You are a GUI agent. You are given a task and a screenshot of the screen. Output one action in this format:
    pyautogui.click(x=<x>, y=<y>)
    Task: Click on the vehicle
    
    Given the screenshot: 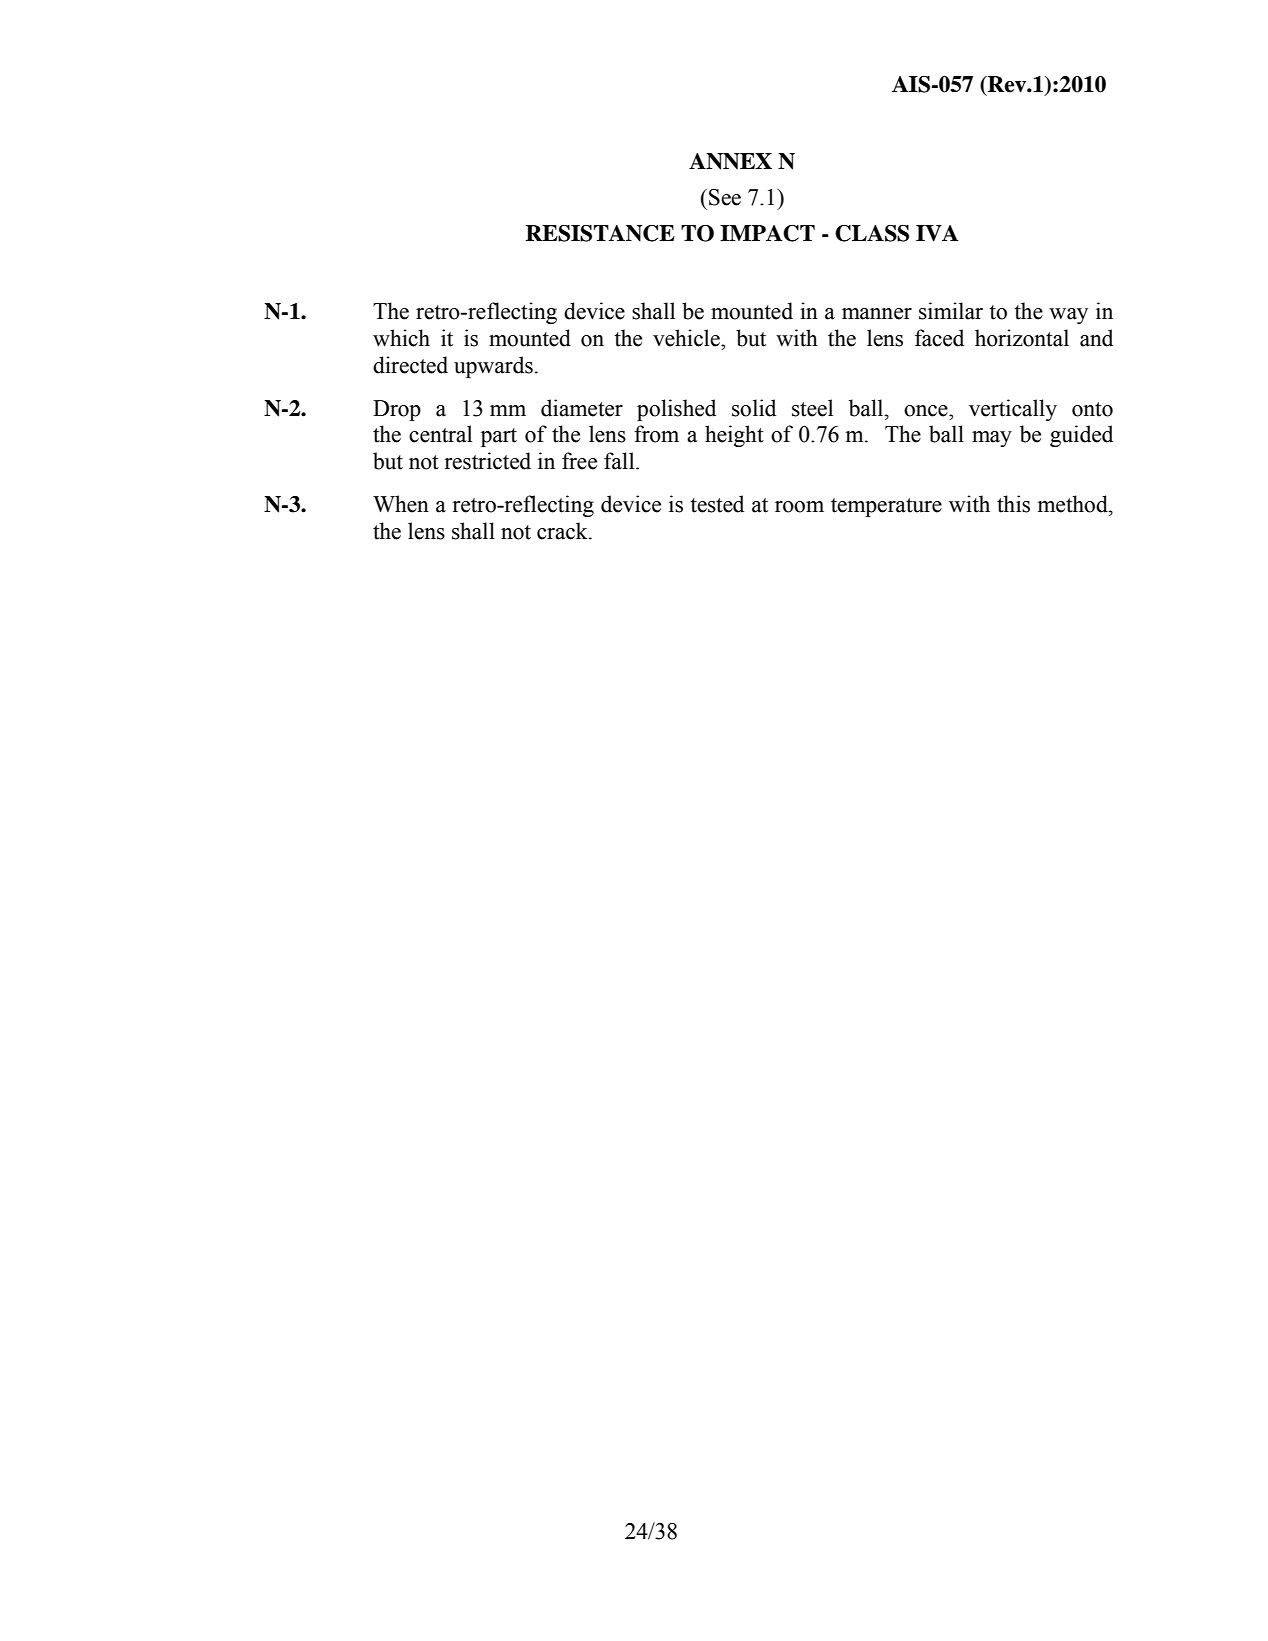 What is the action you would take?
    pyautogui.click(x=687, y=338)
